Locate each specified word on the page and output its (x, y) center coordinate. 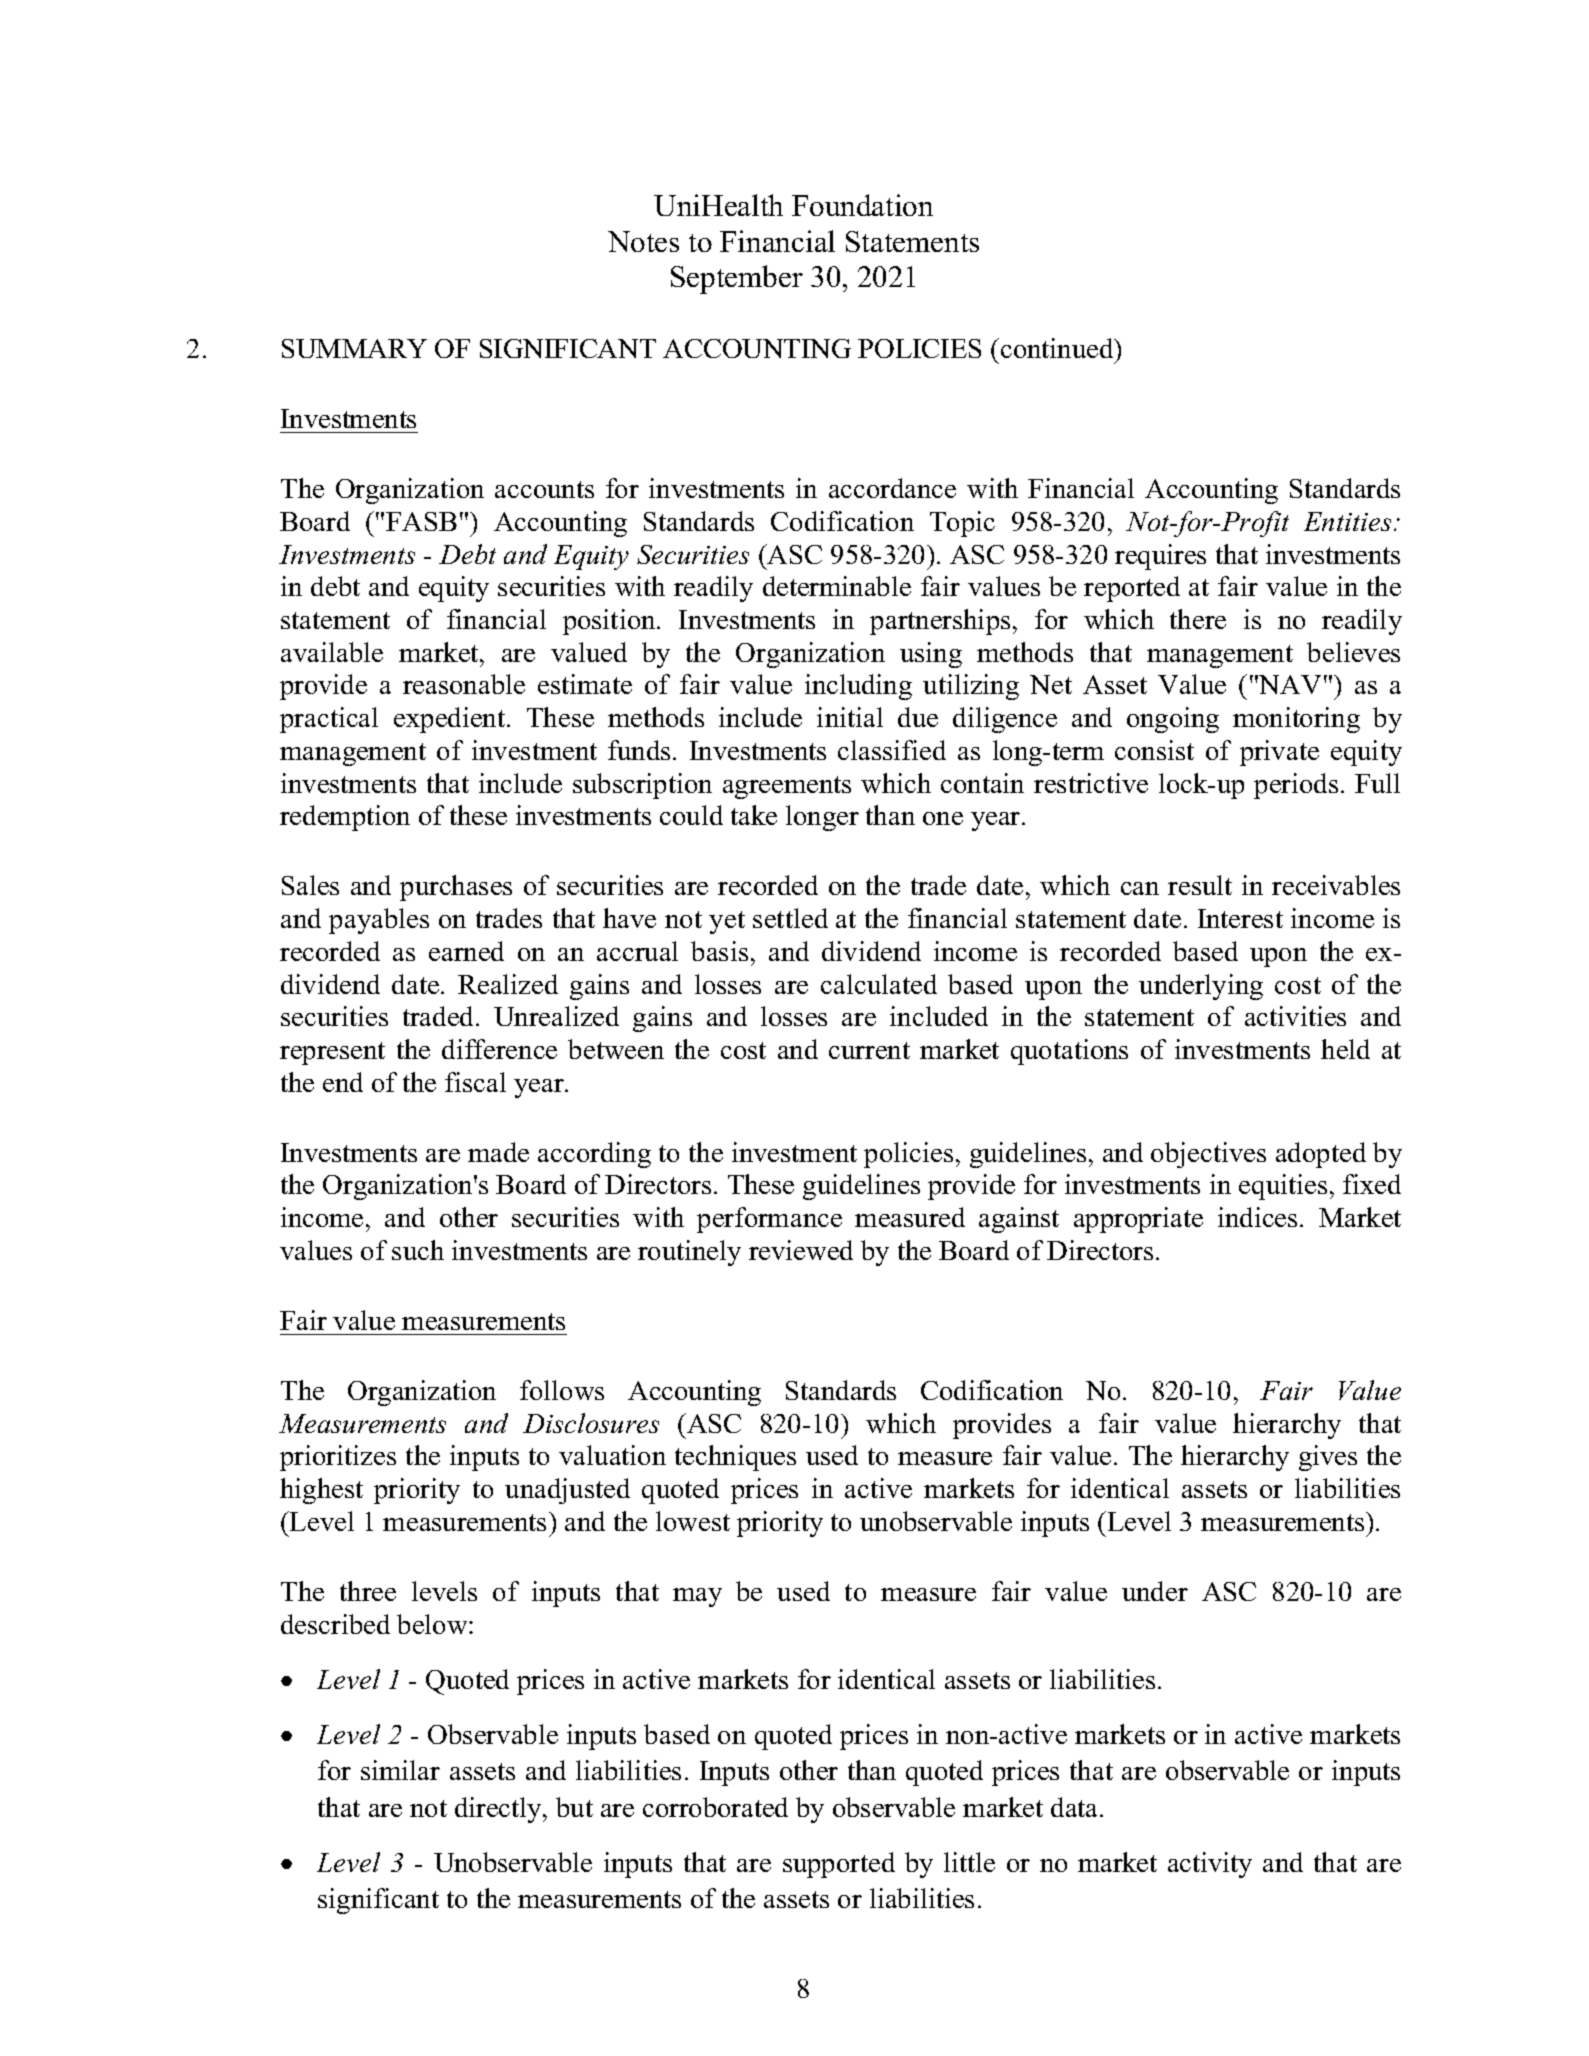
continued (1058, 348)
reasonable (464, 684)
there (1198, 619)
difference (499, 1049)
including (858, 687)
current (869, 1050)
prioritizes (338, 1458)
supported (839, 1865)
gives (1328, 1458)
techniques (735, 1458)
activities (1295, 1016)
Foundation (862, 205)
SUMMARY (354, 348)
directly (499, 1810)
